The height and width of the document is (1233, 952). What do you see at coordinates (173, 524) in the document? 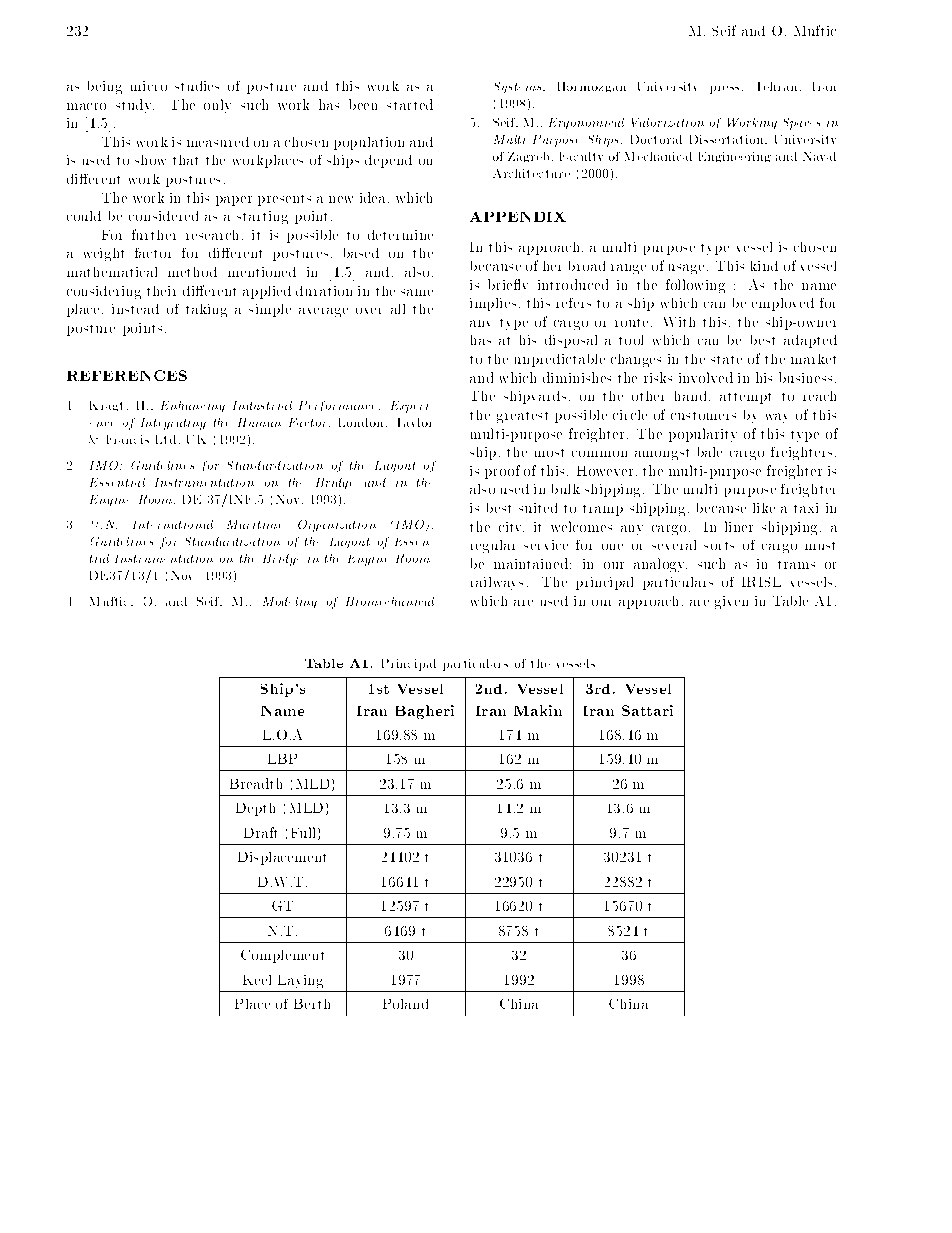
I see `International` at bounding box center [173, 524].
